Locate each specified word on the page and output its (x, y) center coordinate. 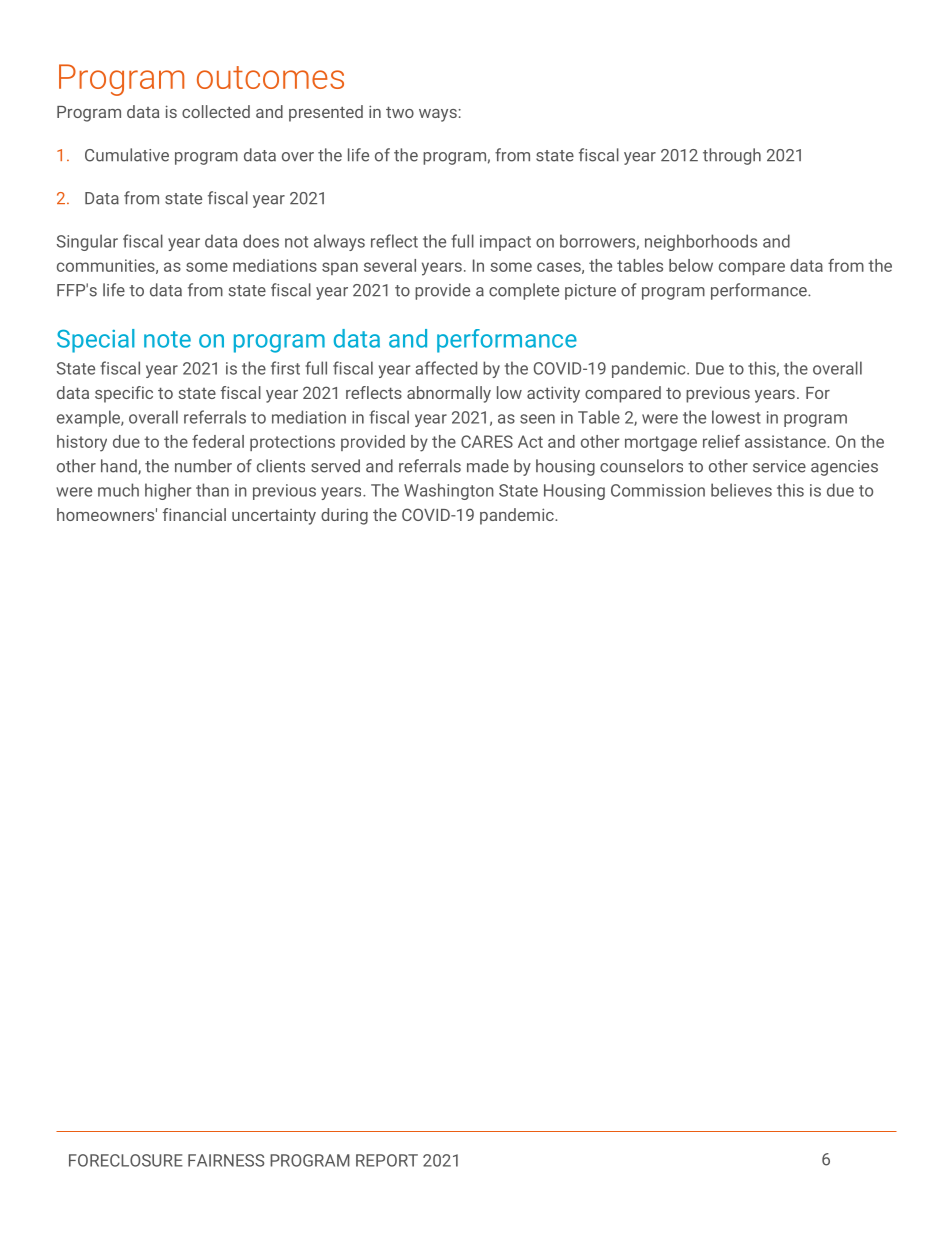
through (732, 156)
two (400, 112)
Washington (449, 491)
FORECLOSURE (126, 1160)
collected (216, 111)
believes (741, 490)
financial (194, 514)
